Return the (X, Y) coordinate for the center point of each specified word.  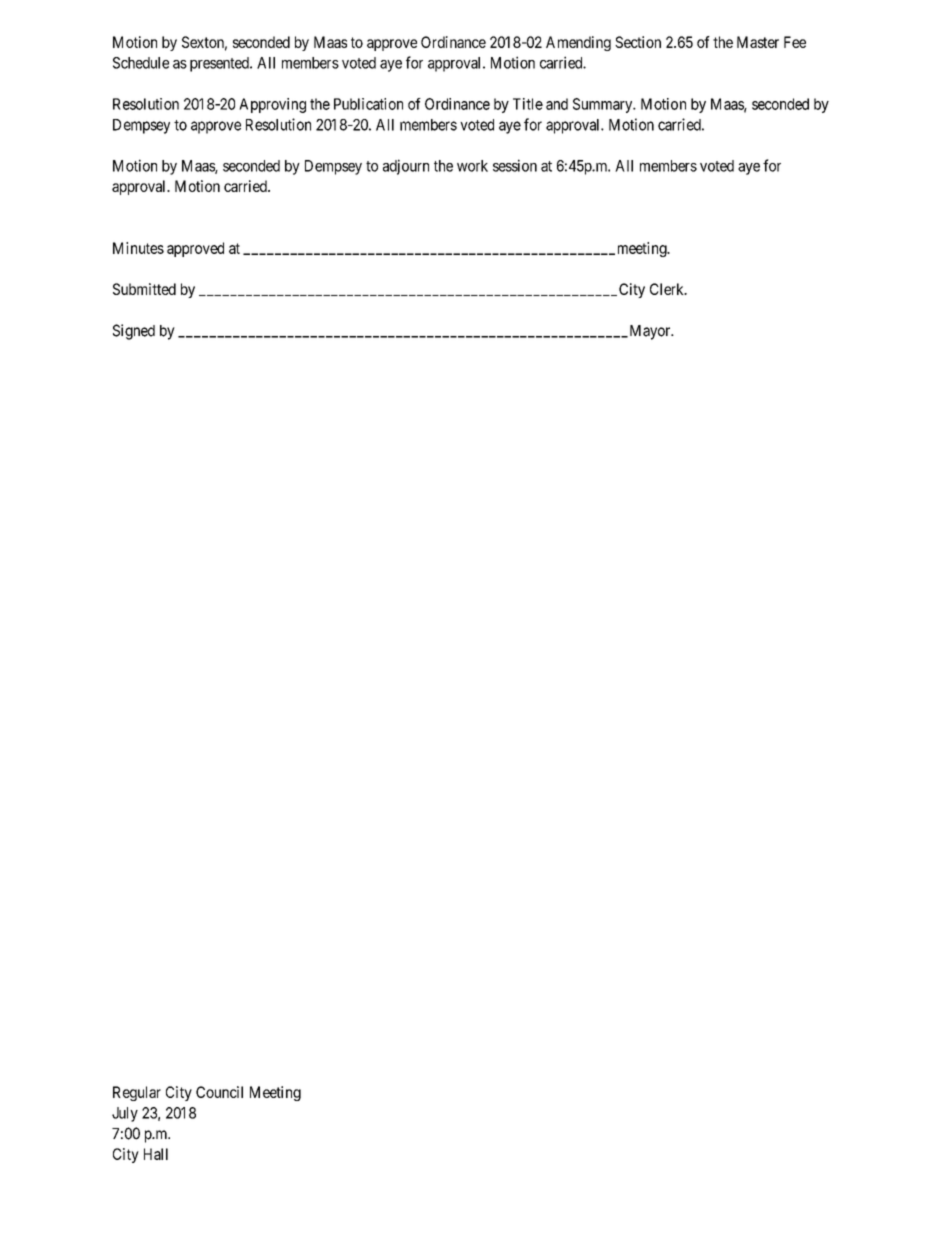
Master (758, 42)
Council (219, 1092)
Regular (137, 1093)
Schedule (141, 63)
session (515, 165)
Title (528, 104)
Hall (156, 1154)
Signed (134, 332)
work (472, 166)
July (125, 1114)
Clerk (668, 289)
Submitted (144, 289)
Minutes (138, 248)
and (557, 104)
